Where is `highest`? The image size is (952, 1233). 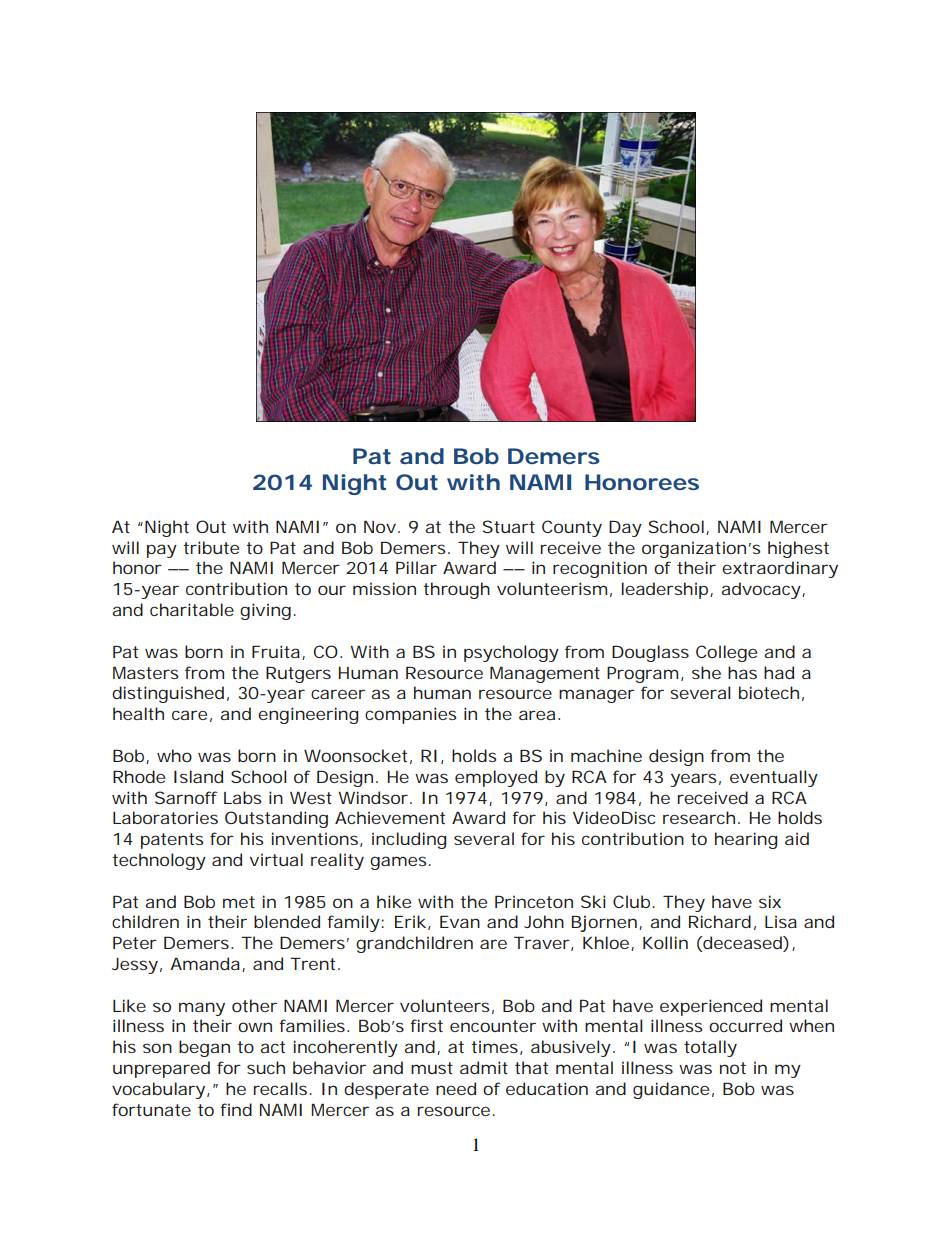 highest is located at coordinates (798, 549).
